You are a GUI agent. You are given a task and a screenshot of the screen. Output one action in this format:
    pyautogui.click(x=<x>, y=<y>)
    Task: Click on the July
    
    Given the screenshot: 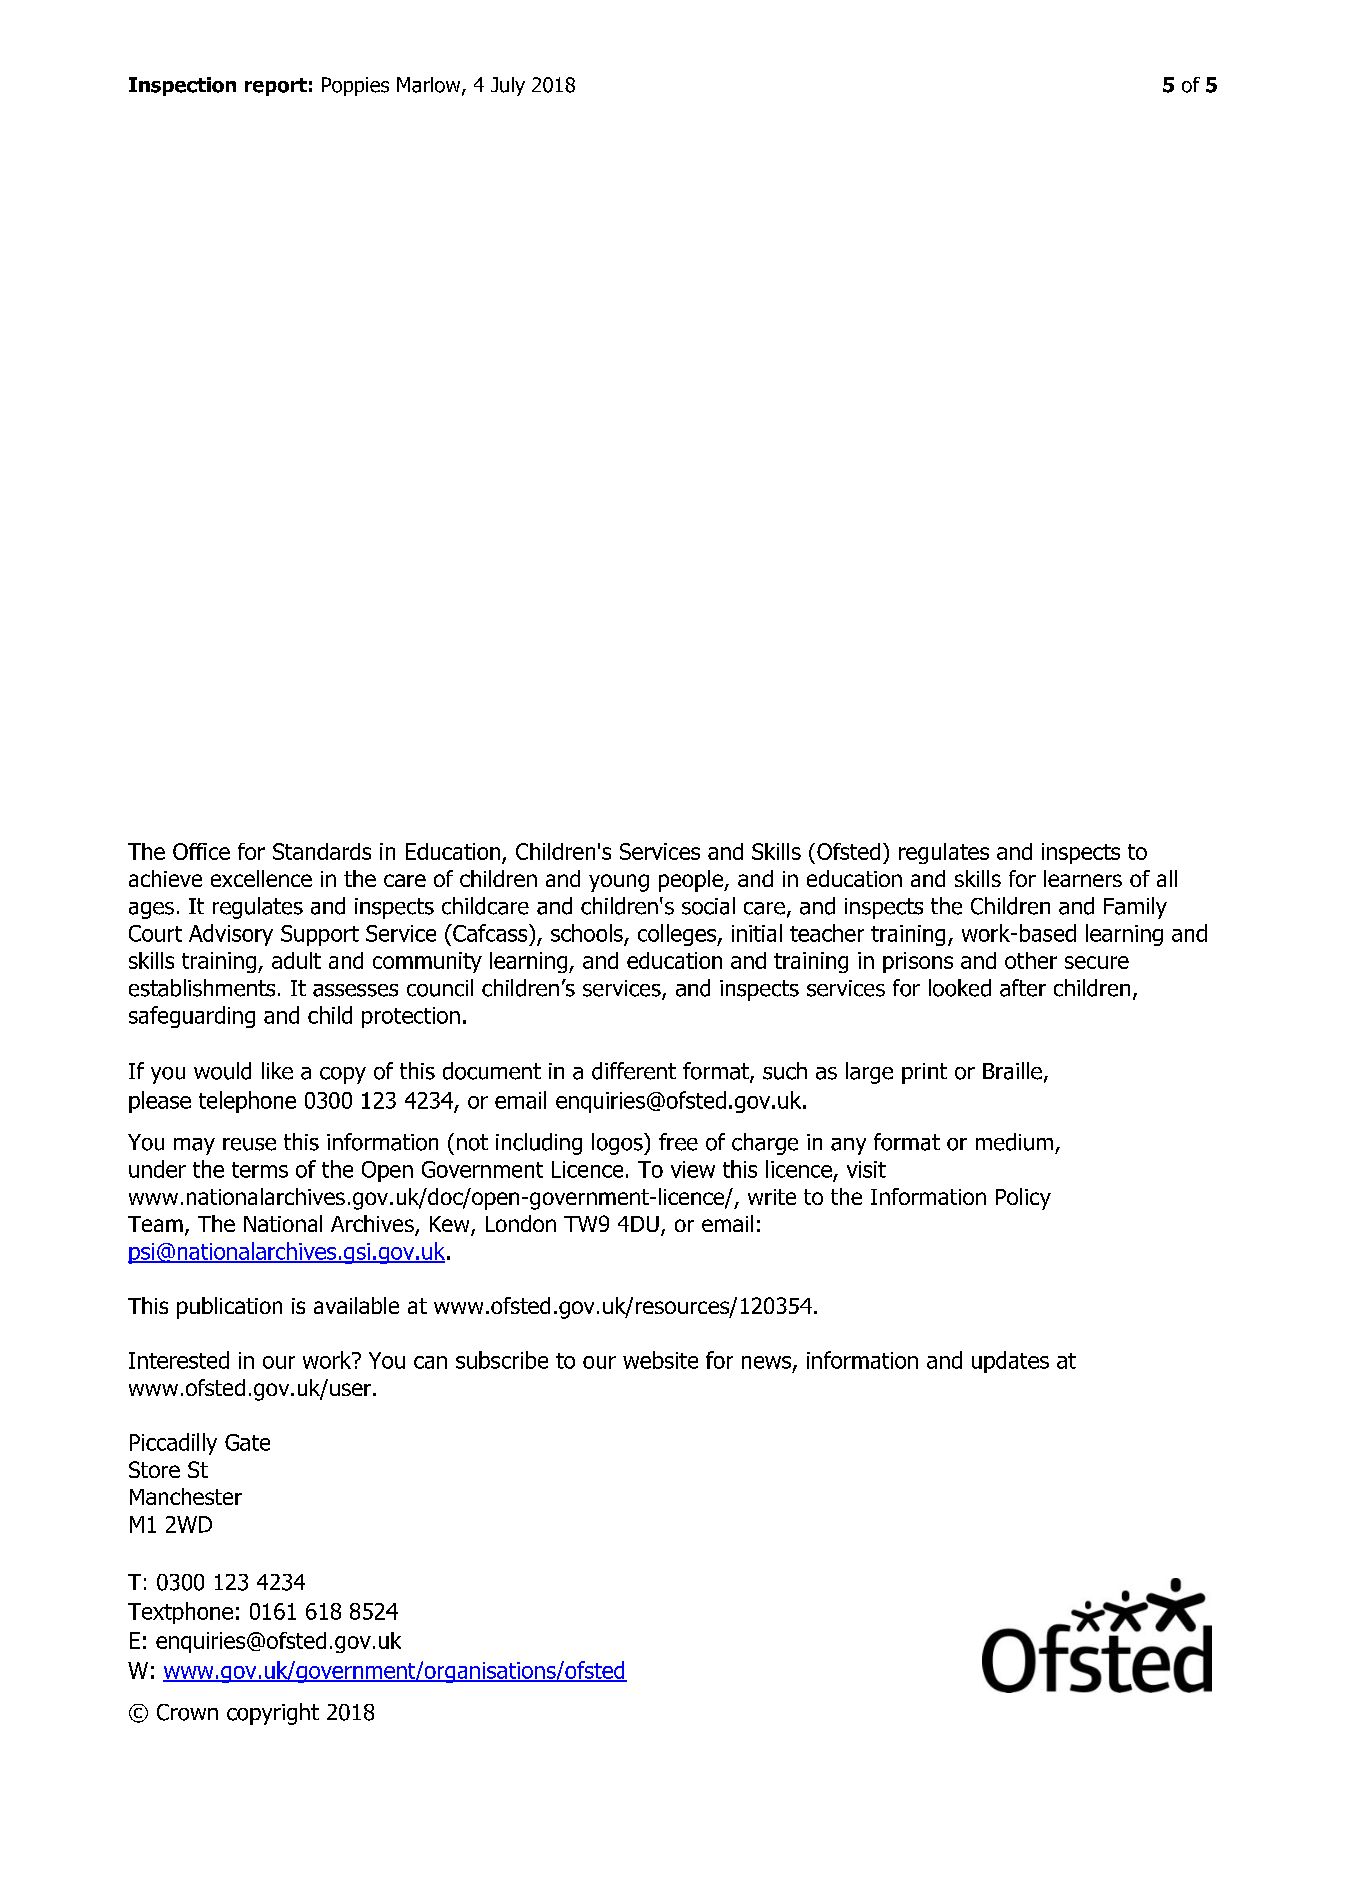 What is the action you would take?
    pyautogui.click(x=508, y=86)
